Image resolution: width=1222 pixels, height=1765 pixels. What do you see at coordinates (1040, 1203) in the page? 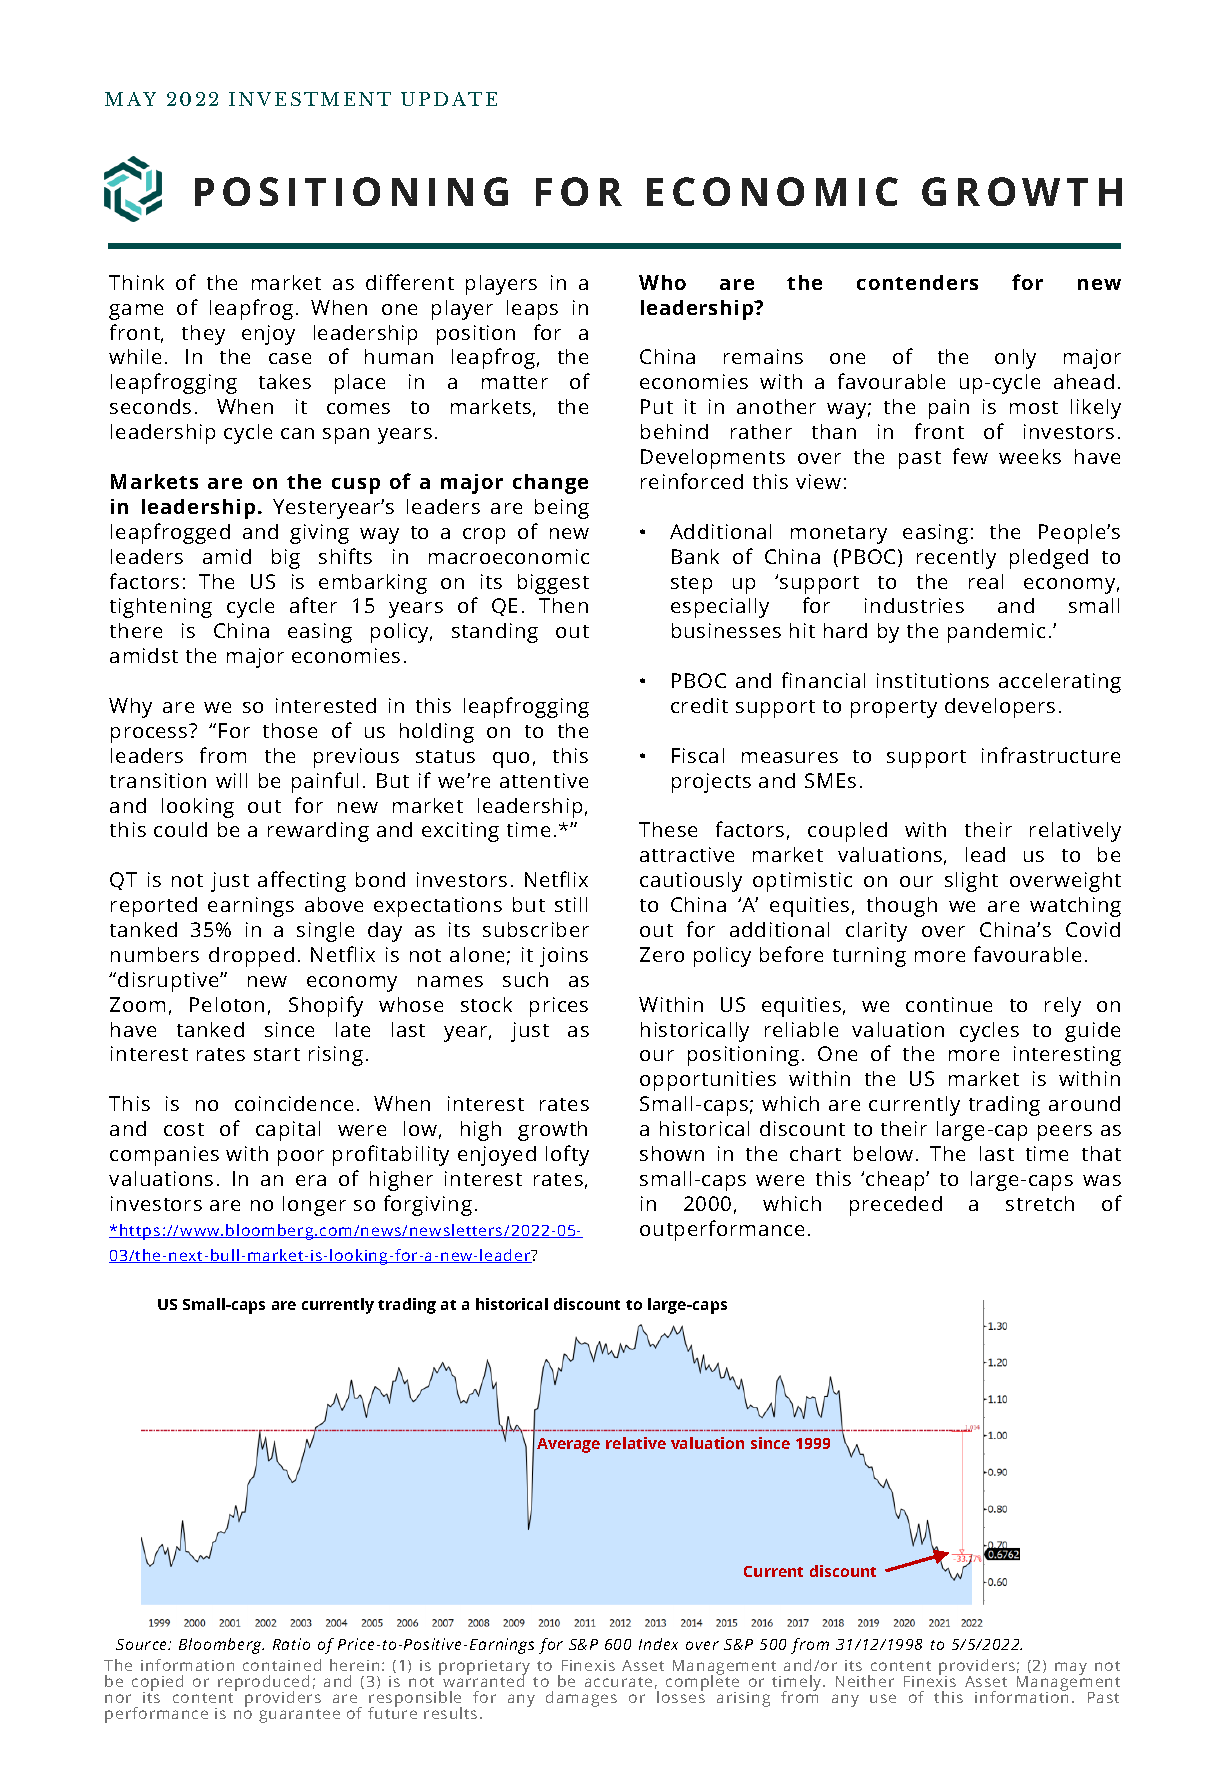
I see `stretch` at bounding box center [1040, 1203].
